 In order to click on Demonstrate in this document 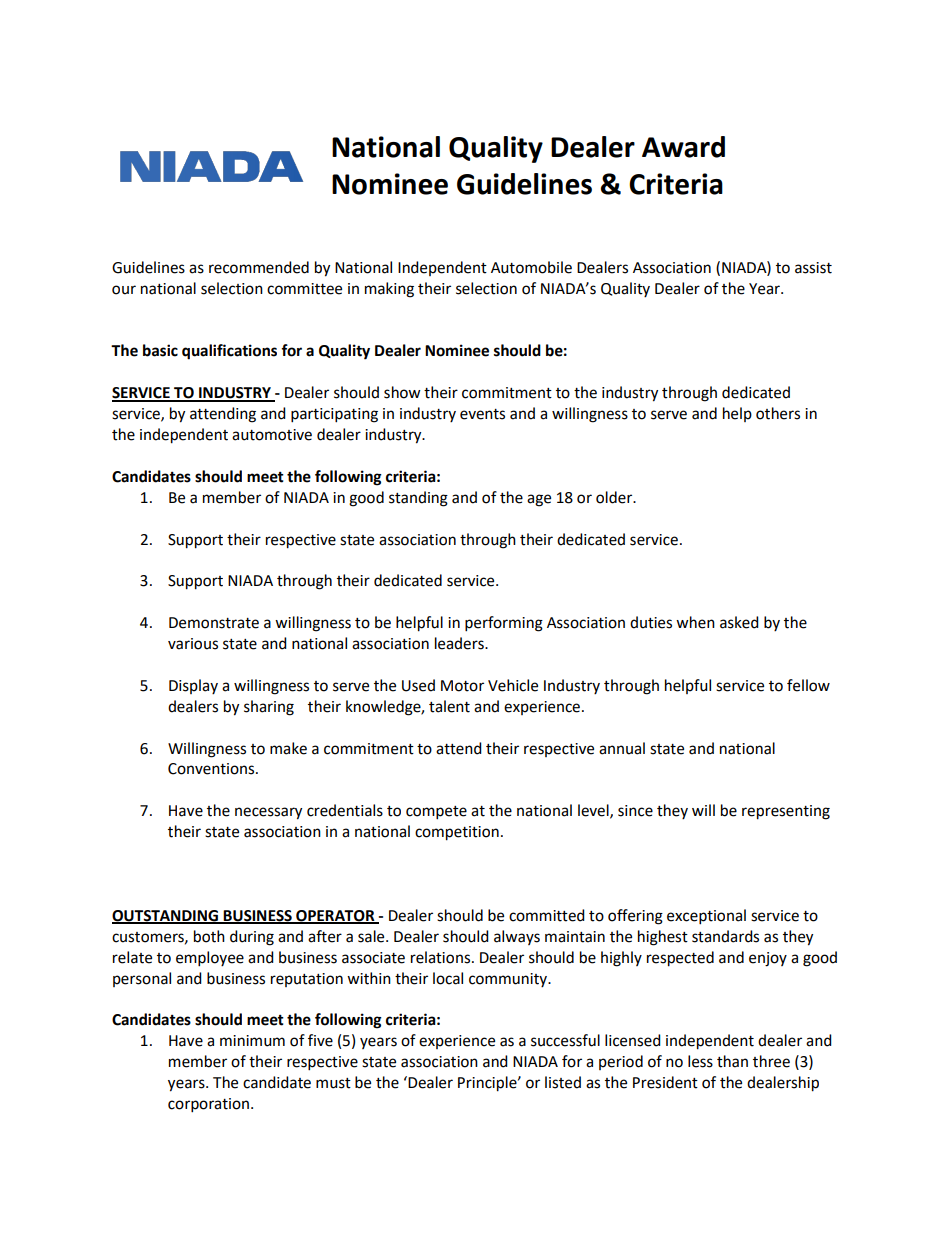, I will do `click(214, 623)`.
